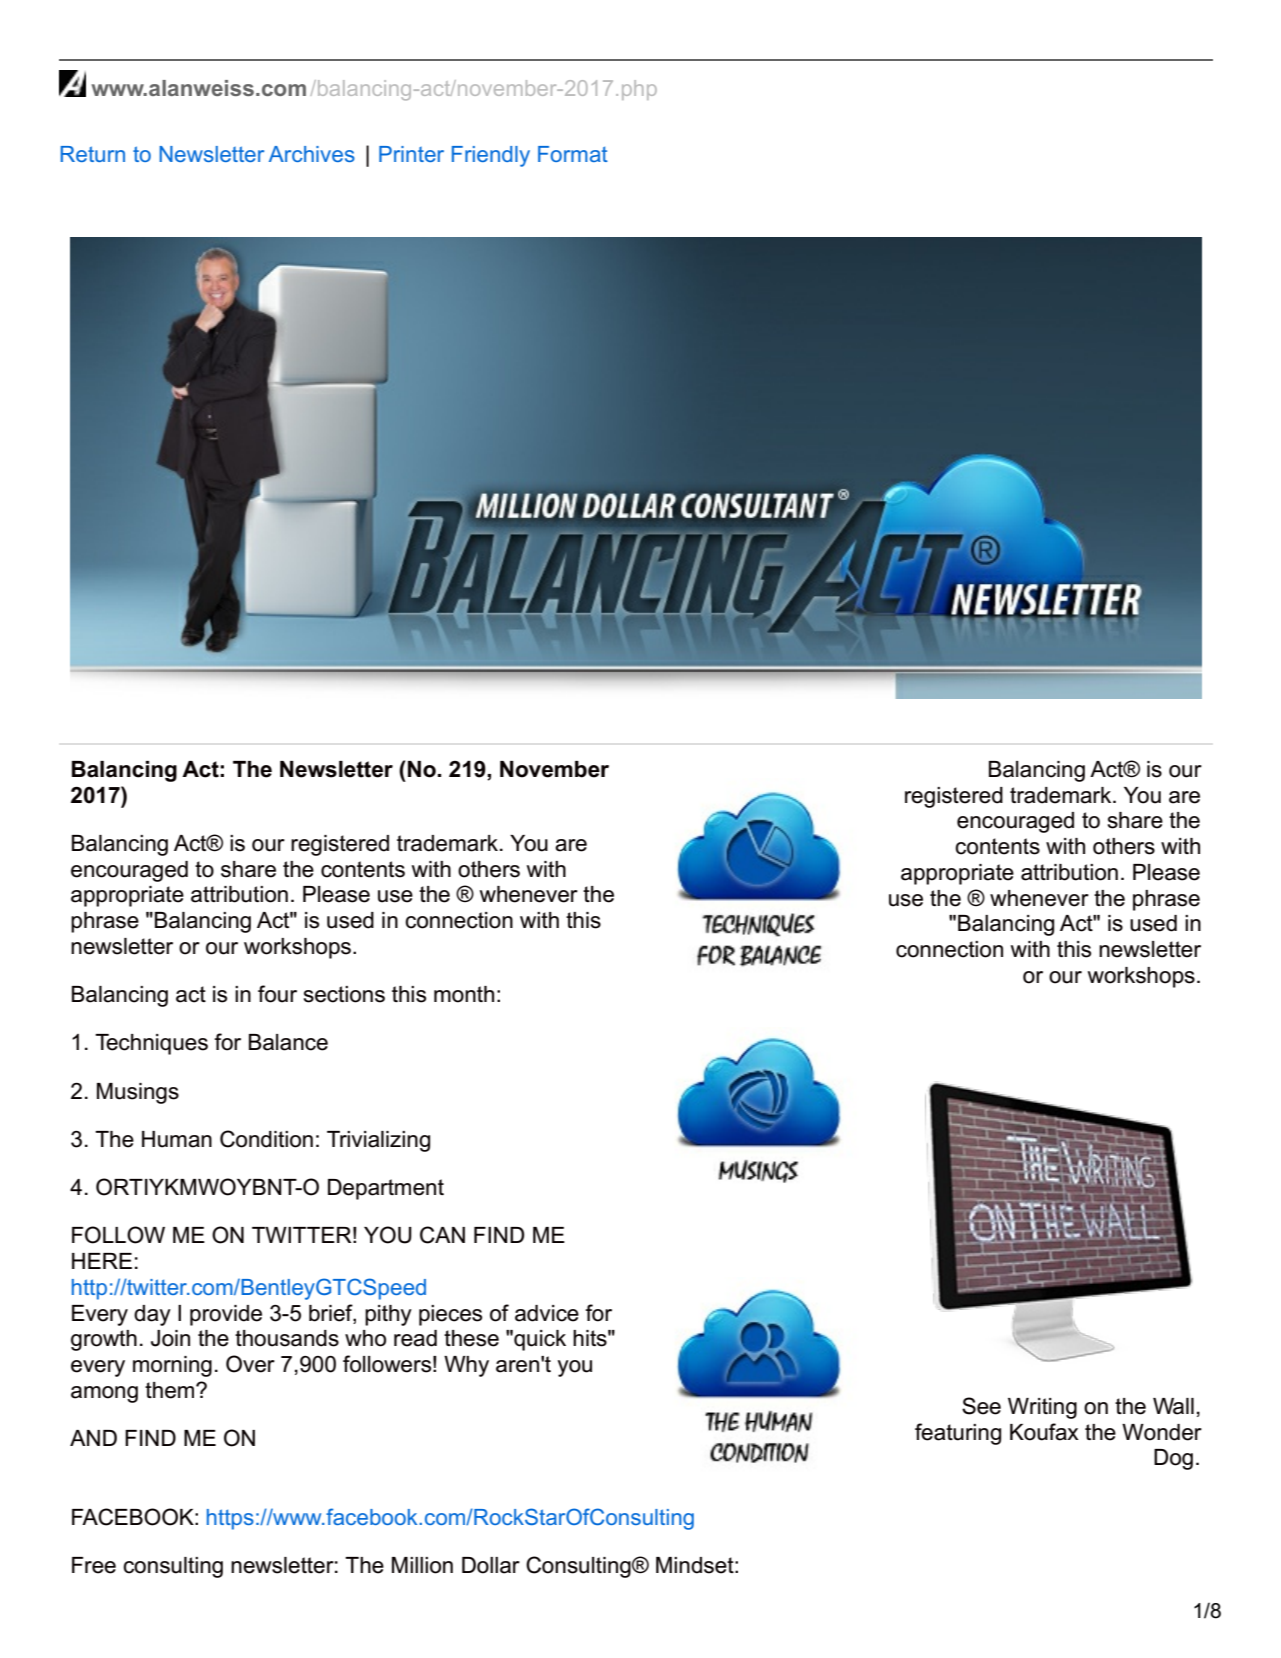 Image resolution: width=1281 pixels, height=1658 pixels. Describe the element at coordinates (94, 1565) in the image. I see `Free` at that location.
